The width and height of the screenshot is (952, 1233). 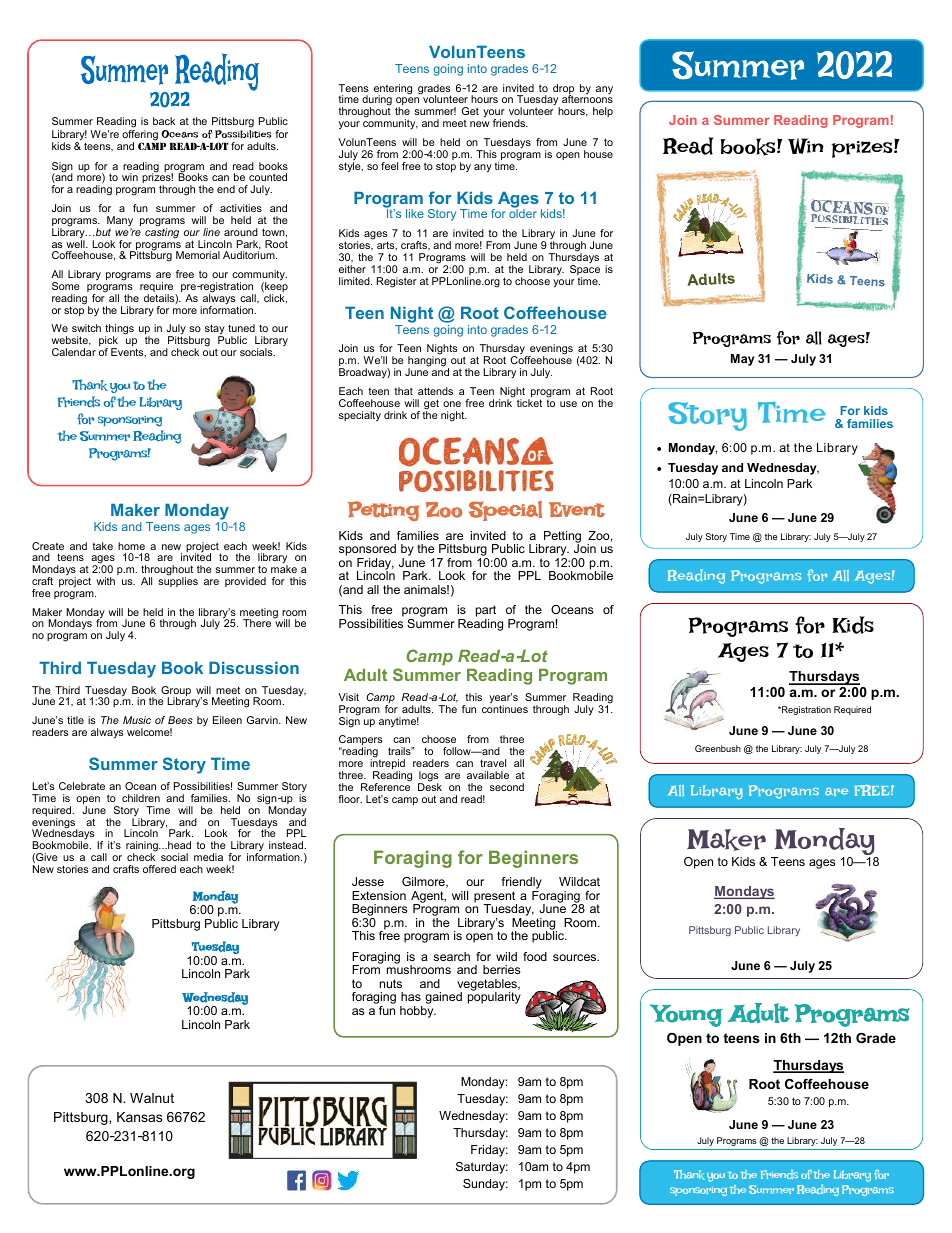 I want to click on Visit, so click(x=348, y=697).
